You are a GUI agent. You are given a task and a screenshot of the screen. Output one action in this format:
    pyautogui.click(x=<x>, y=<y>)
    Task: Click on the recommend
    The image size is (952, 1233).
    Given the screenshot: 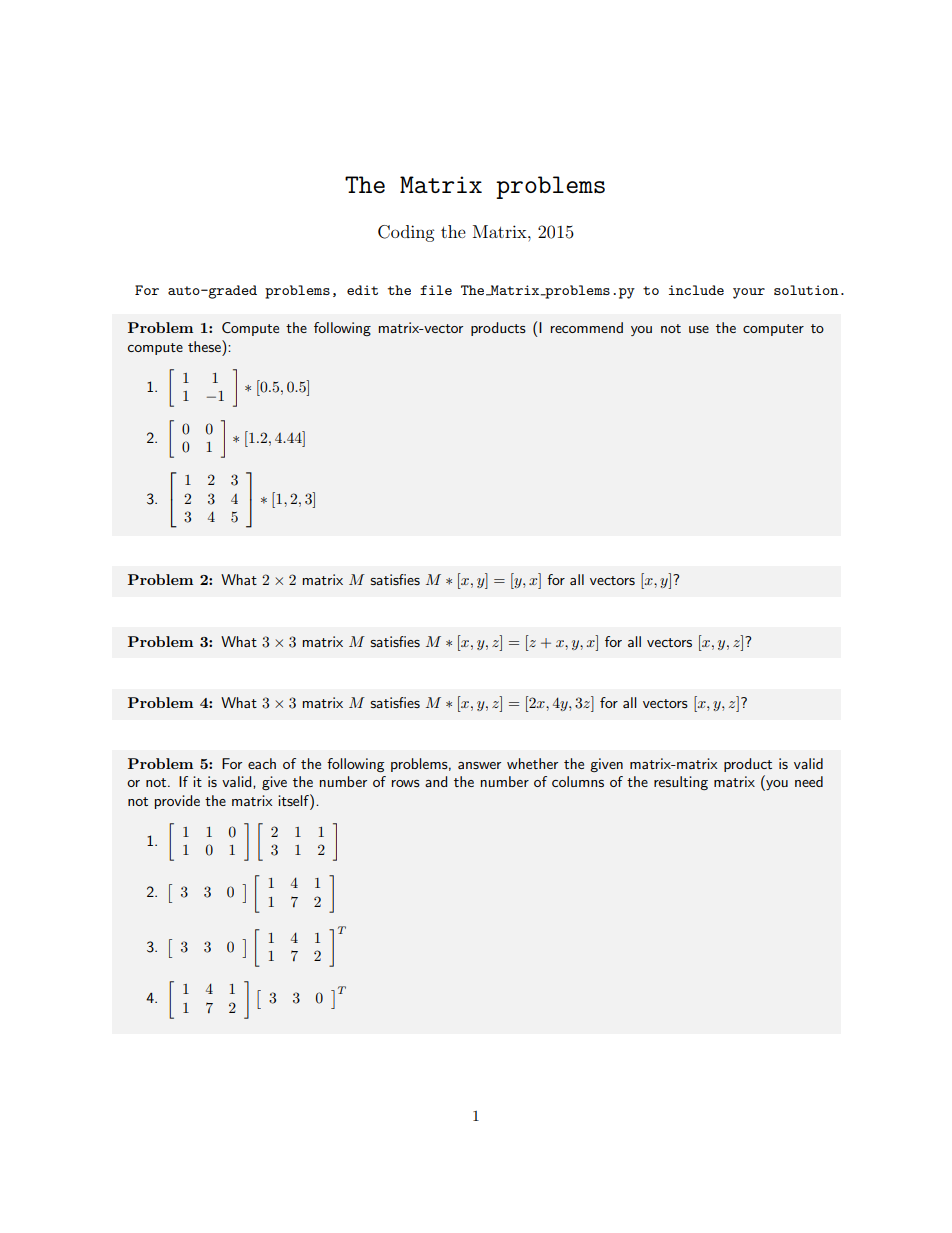 What is the action you would take?
    pyautogui.click(x=587, y=327)
